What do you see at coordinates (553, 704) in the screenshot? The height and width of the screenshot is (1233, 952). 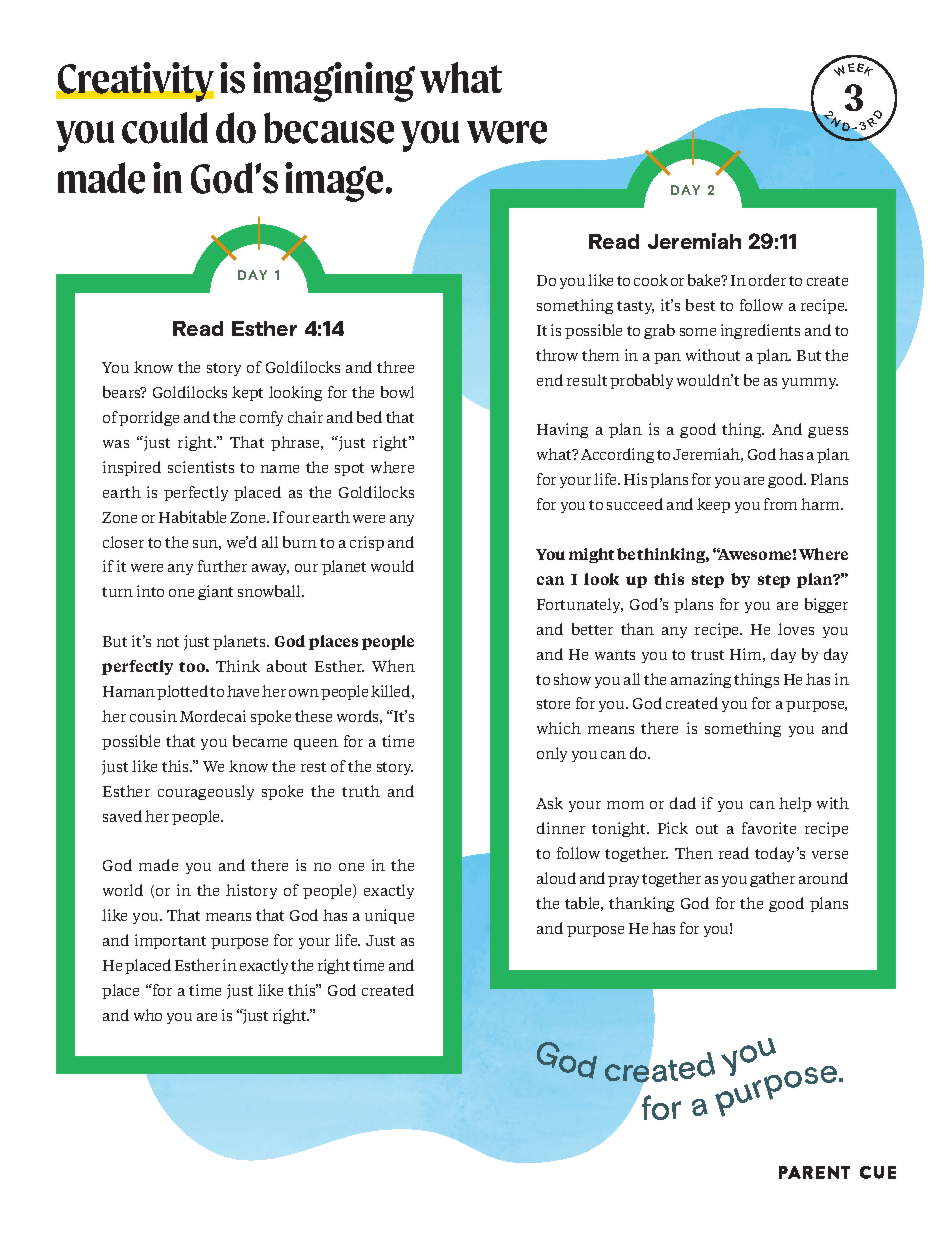 I see `store` at bounding box center [553, 704].
